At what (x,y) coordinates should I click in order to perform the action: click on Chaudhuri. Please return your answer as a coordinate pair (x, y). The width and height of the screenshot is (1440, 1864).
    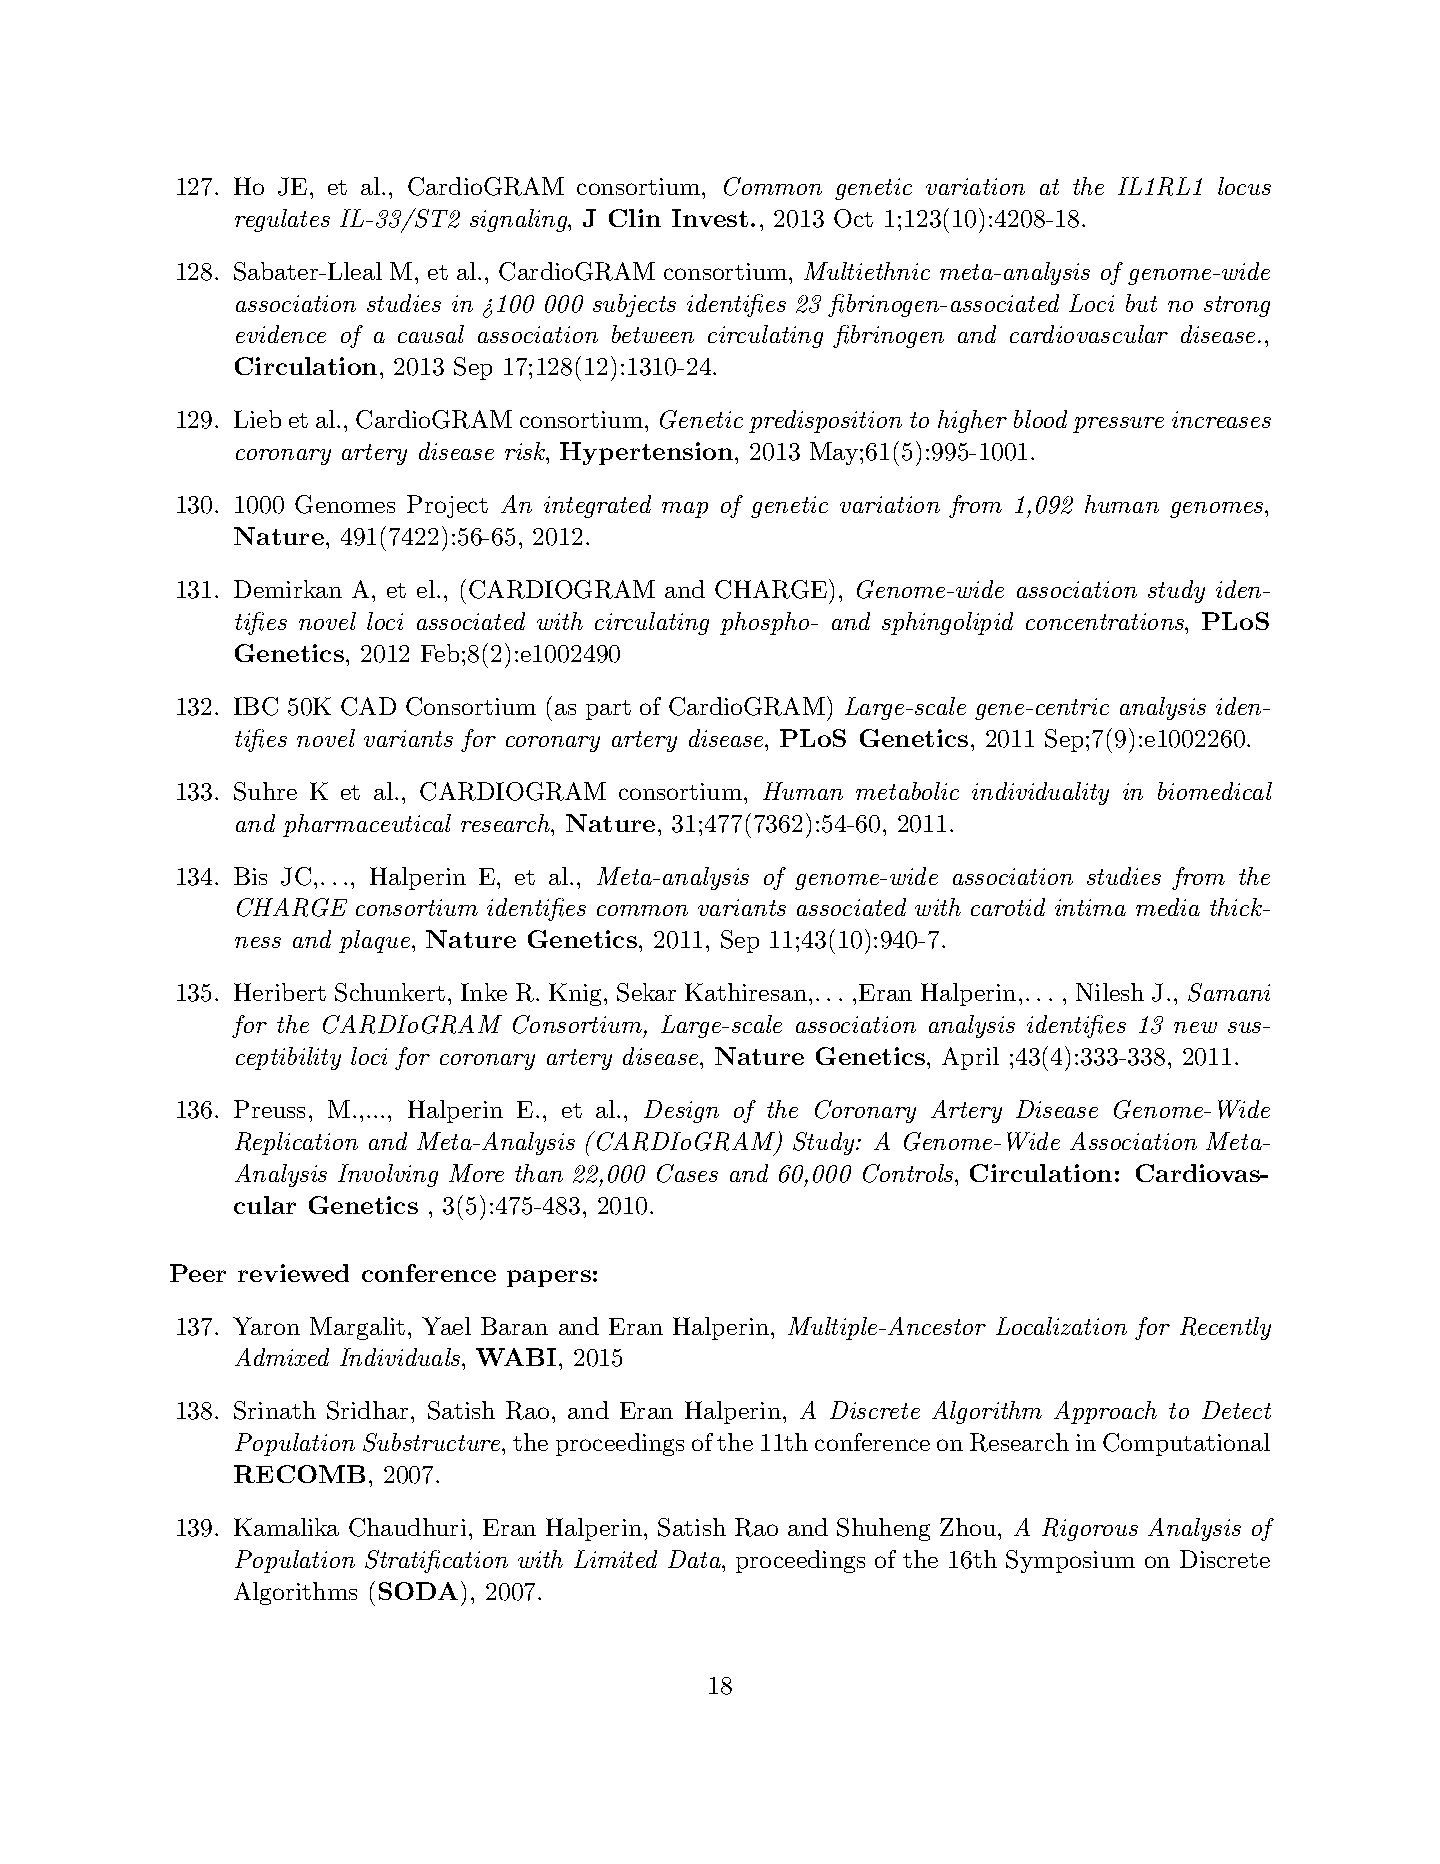
    Looking at the image, I should click on (407, 1527).
